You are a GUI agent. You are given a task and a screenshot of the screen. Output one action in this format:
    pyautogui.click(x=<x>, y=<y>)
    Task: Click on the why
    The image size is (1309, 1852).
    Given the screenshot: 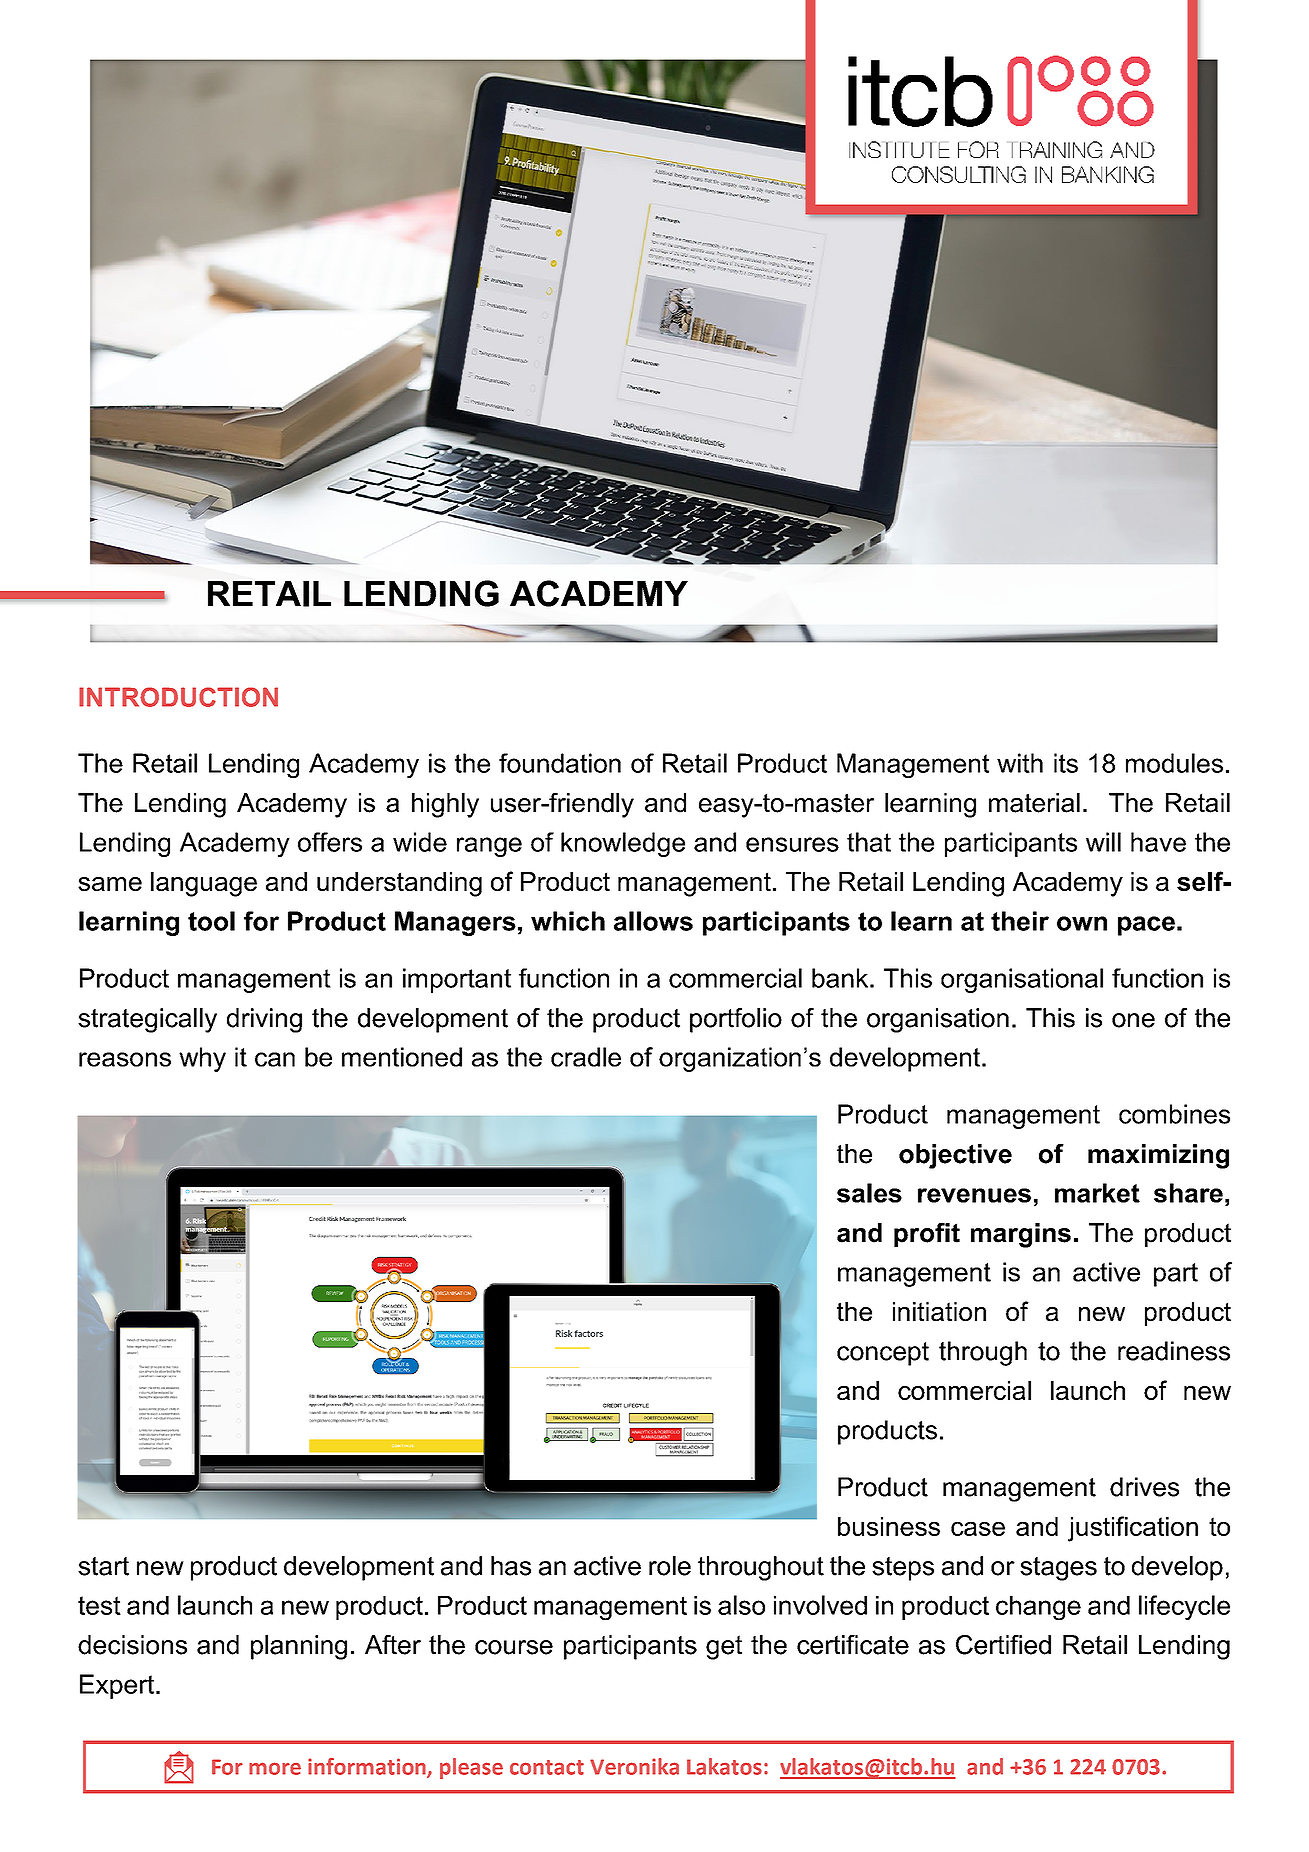 What is the action you would take?
    pyautogui.click(x=202, y=1059)
